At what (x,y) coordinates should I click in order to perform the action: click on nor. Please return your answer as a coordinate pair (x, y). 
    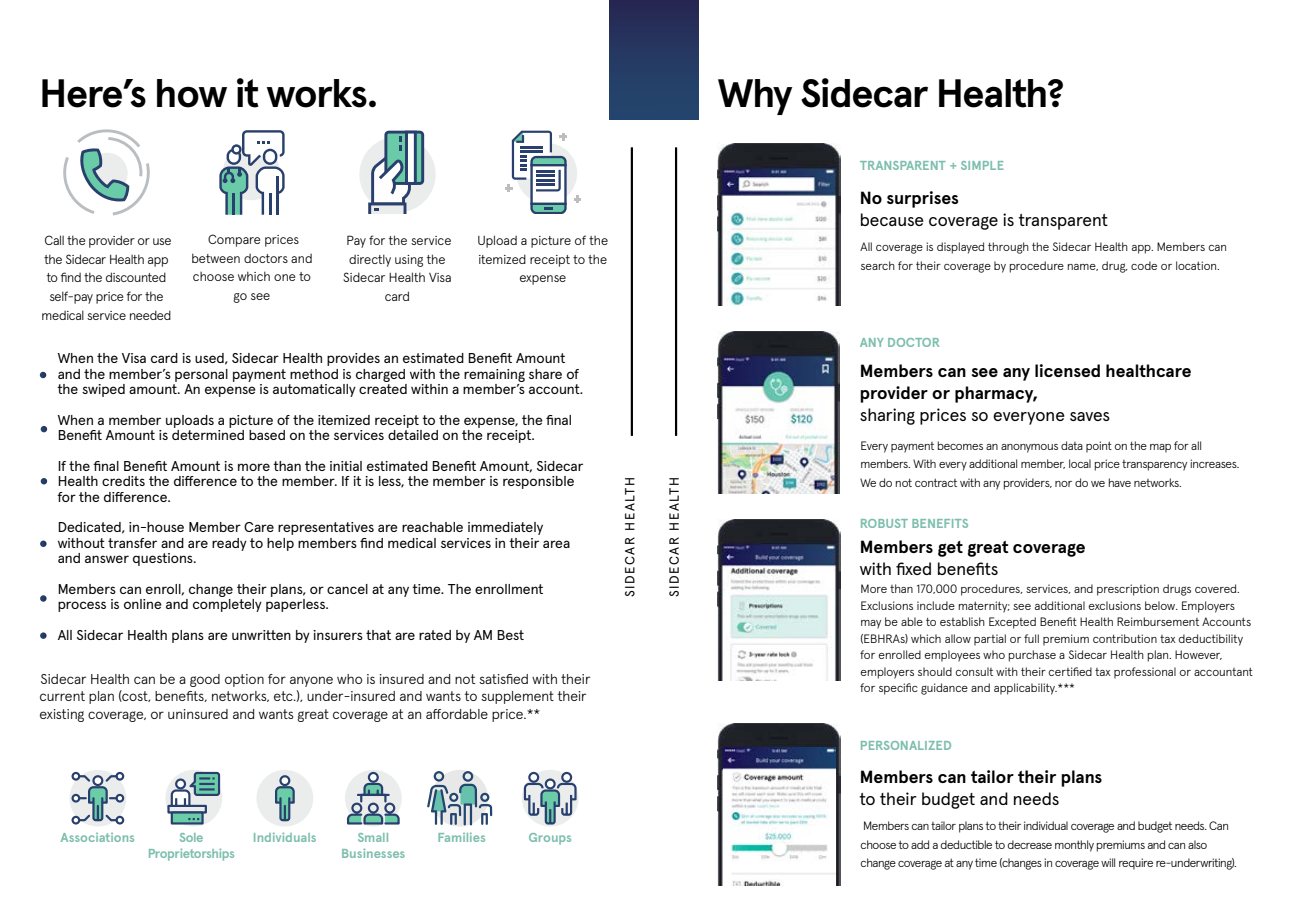
    Looking at the image, I should click on (1063, 484).
